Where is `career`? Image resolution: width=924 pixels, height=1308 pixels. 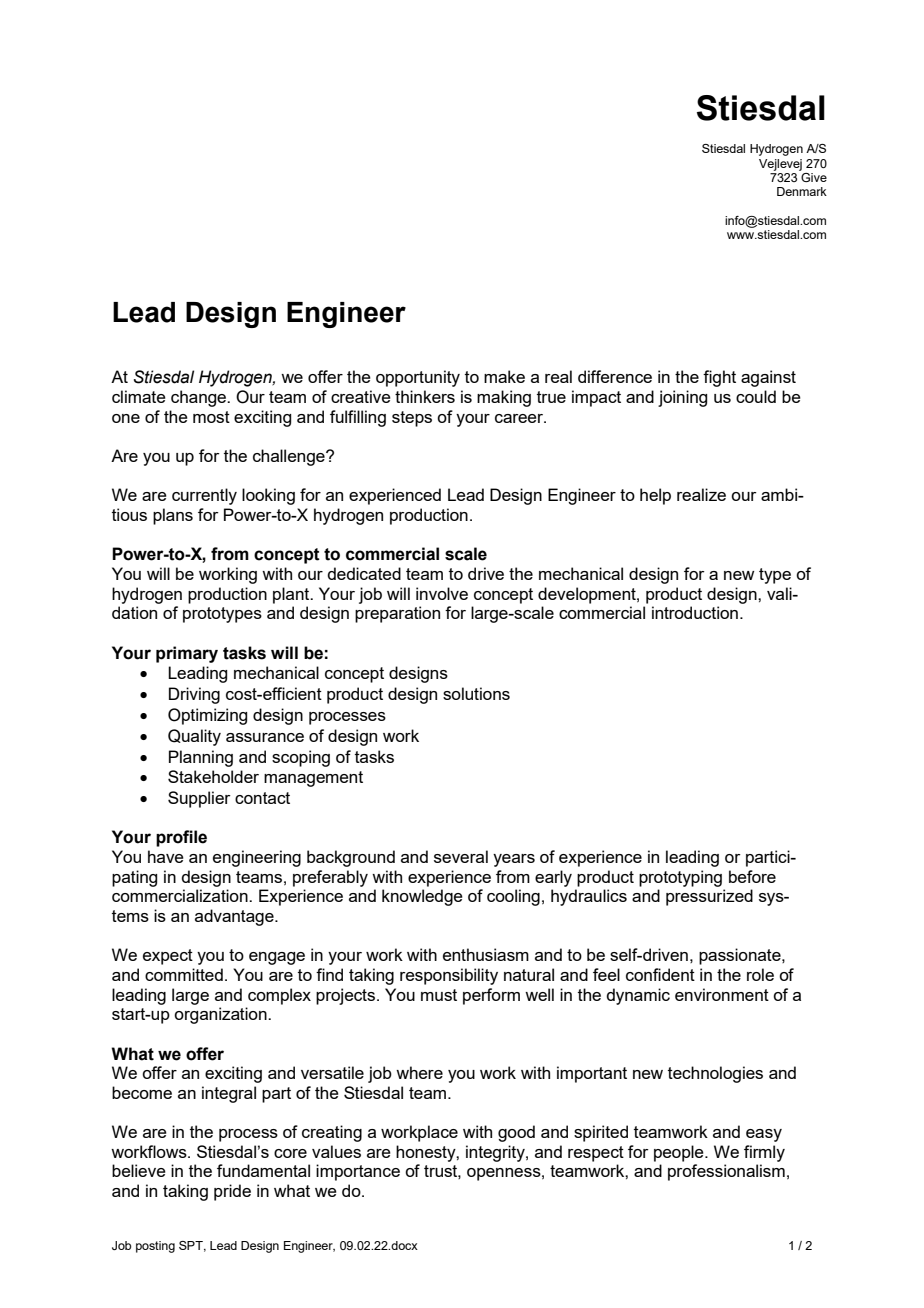 career is located at coordinates (520, 418).
